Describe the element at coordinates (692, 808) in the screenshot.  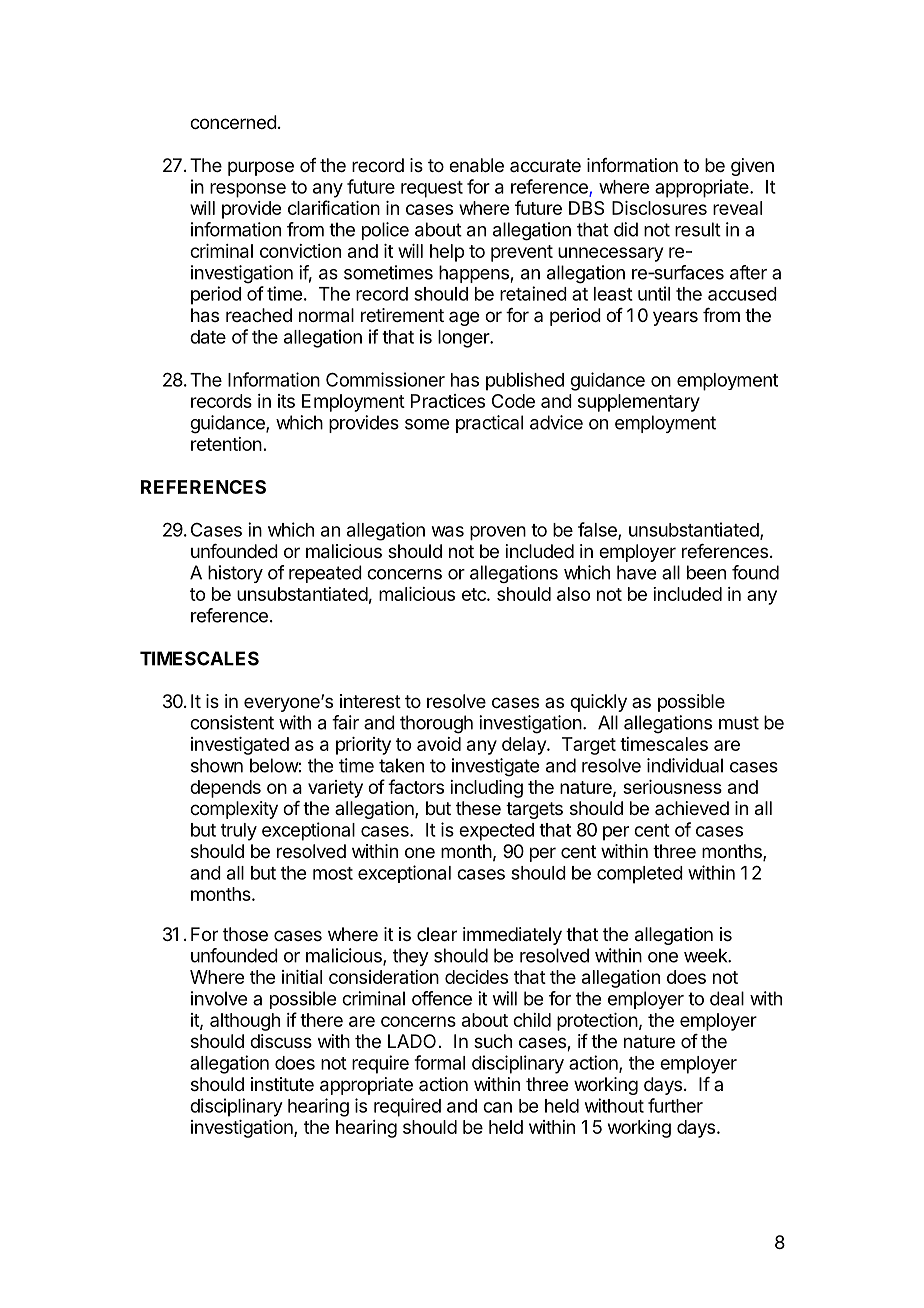
I see `achieved` at that location.
